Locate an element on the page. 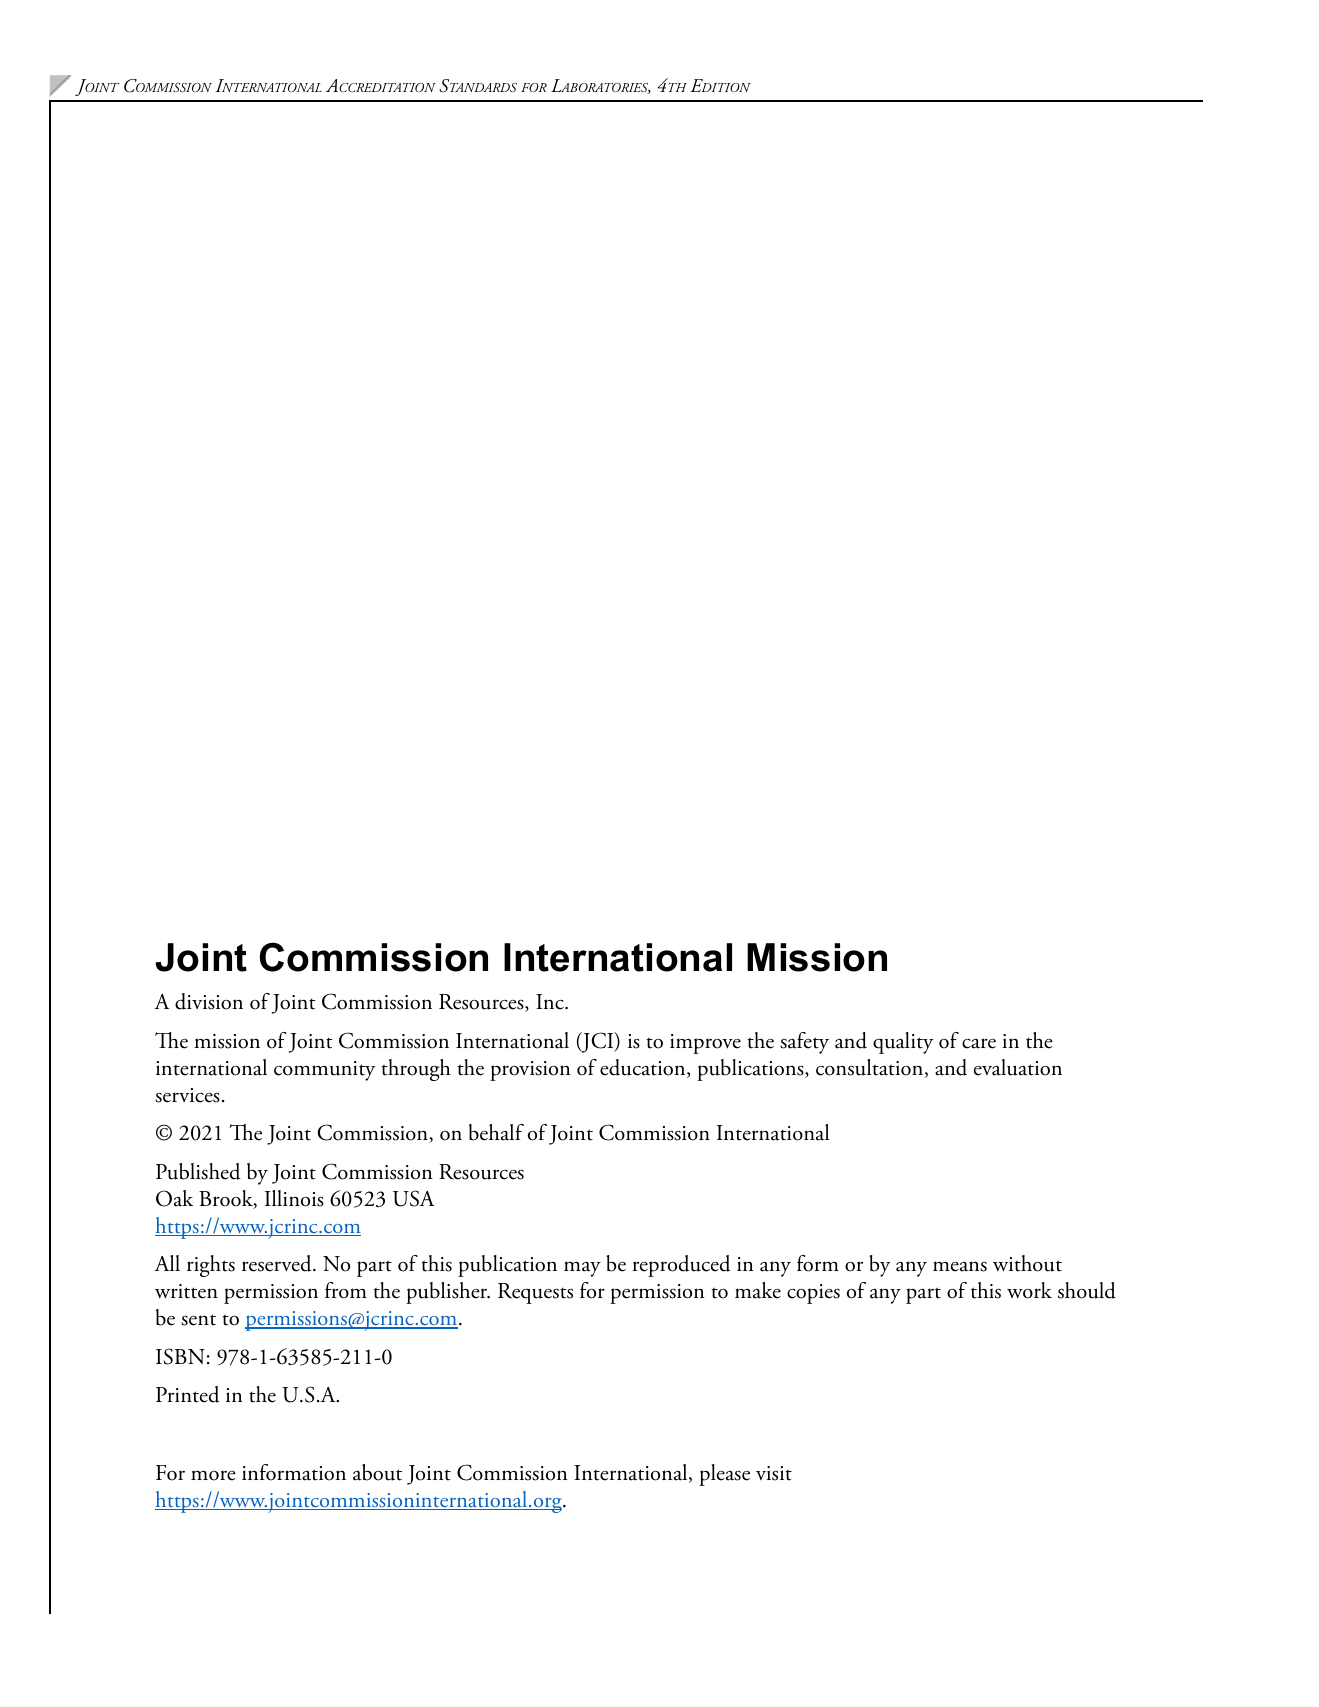 The height and width of the page is (1707, 1319). reserved is located at coordinates (278, 1263).
